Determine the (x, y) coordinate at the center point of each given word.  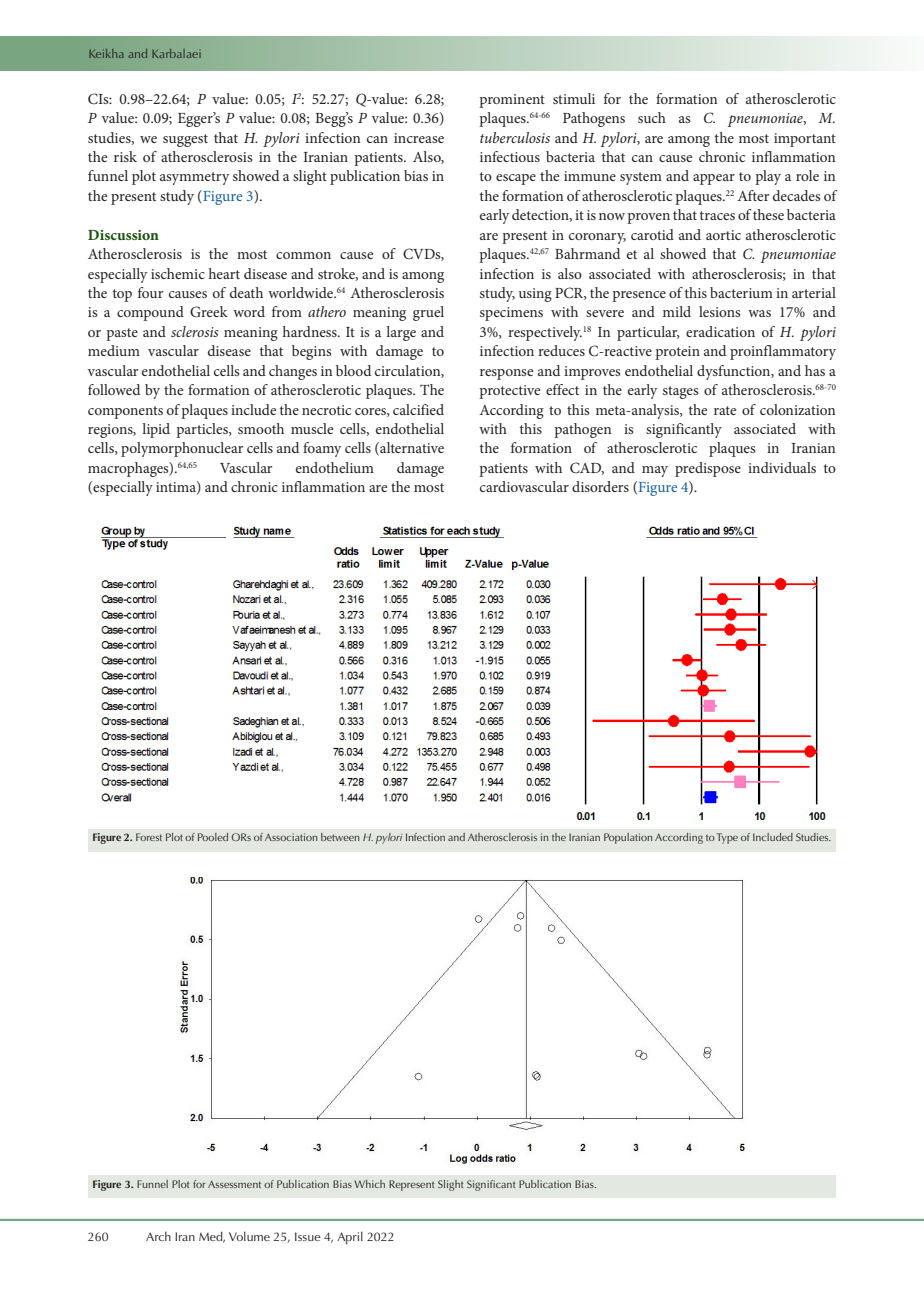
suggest (185, 140)
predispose (708, 469)
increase (419, 138)
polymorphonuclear (182, 449)
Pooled (213, 837)
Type (727, 838)
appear (714, 179)
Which (369, 1184)
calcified (418, 409)
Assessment (234, 1184)
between (340, 837)
